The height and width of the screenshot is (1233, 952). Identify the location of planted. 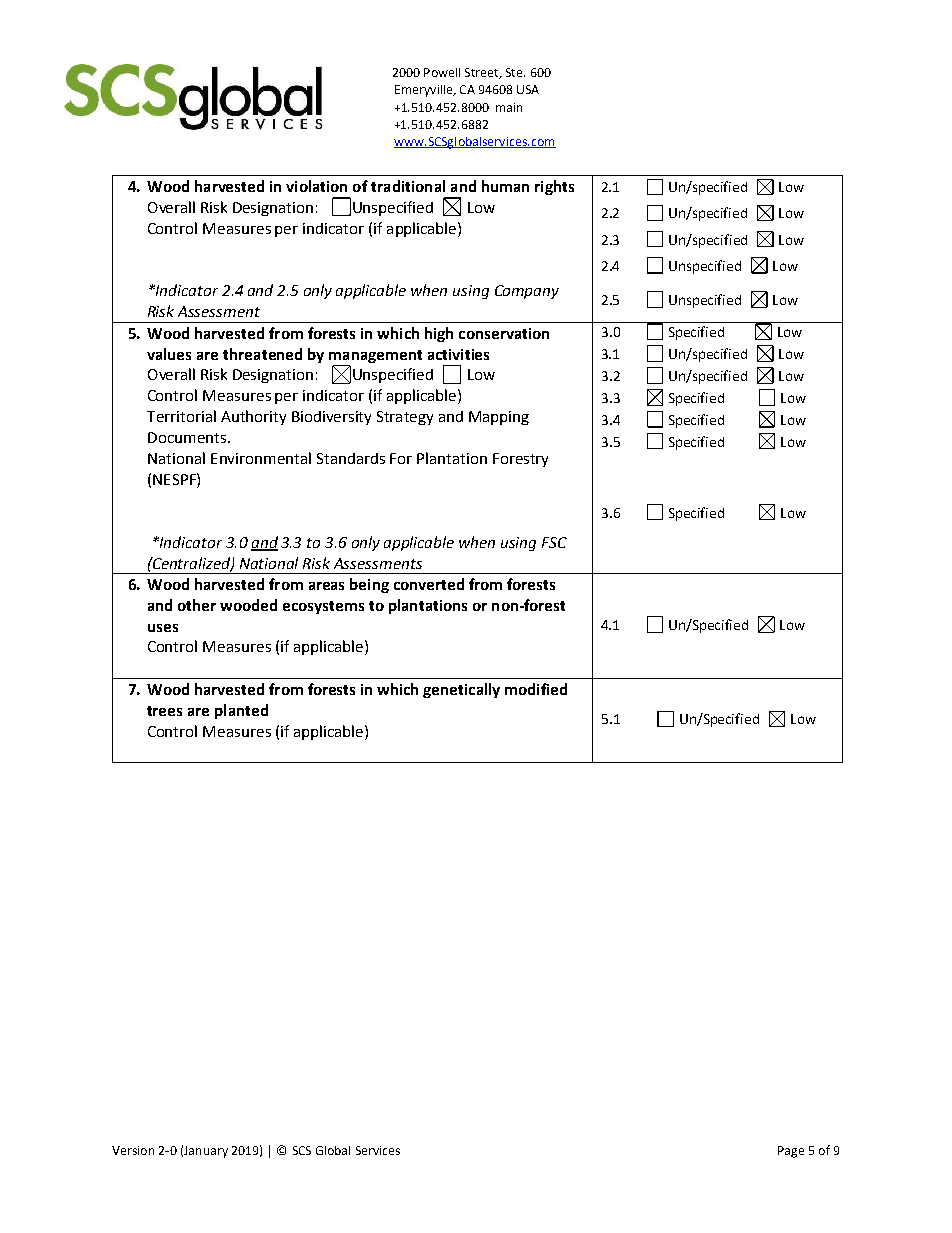
(241, 711).
